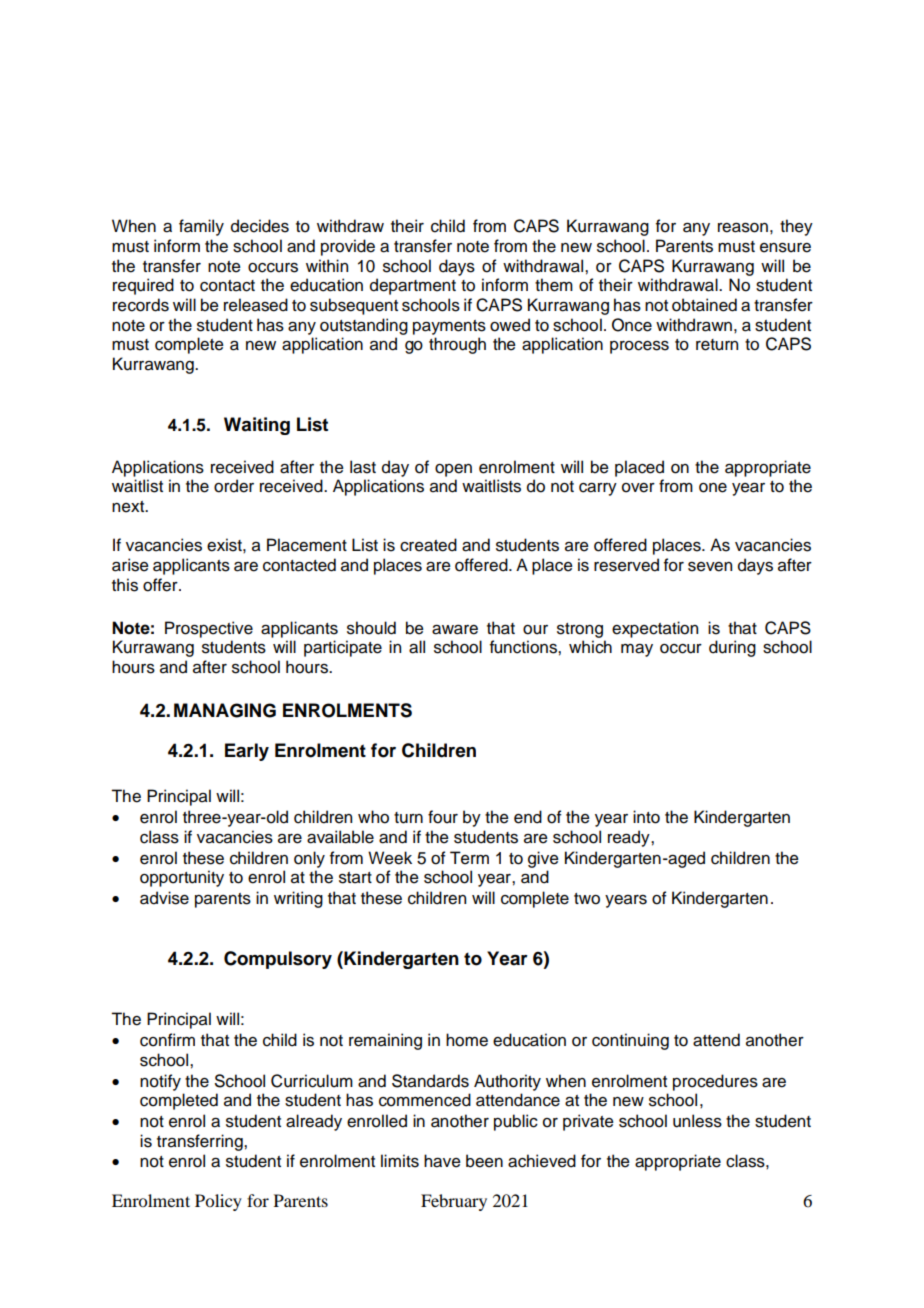 The height and width of the screenshot is (1308, 924). Describe the element at coordinates (469, 858) in the screenshot. I see `Term` at that location.
